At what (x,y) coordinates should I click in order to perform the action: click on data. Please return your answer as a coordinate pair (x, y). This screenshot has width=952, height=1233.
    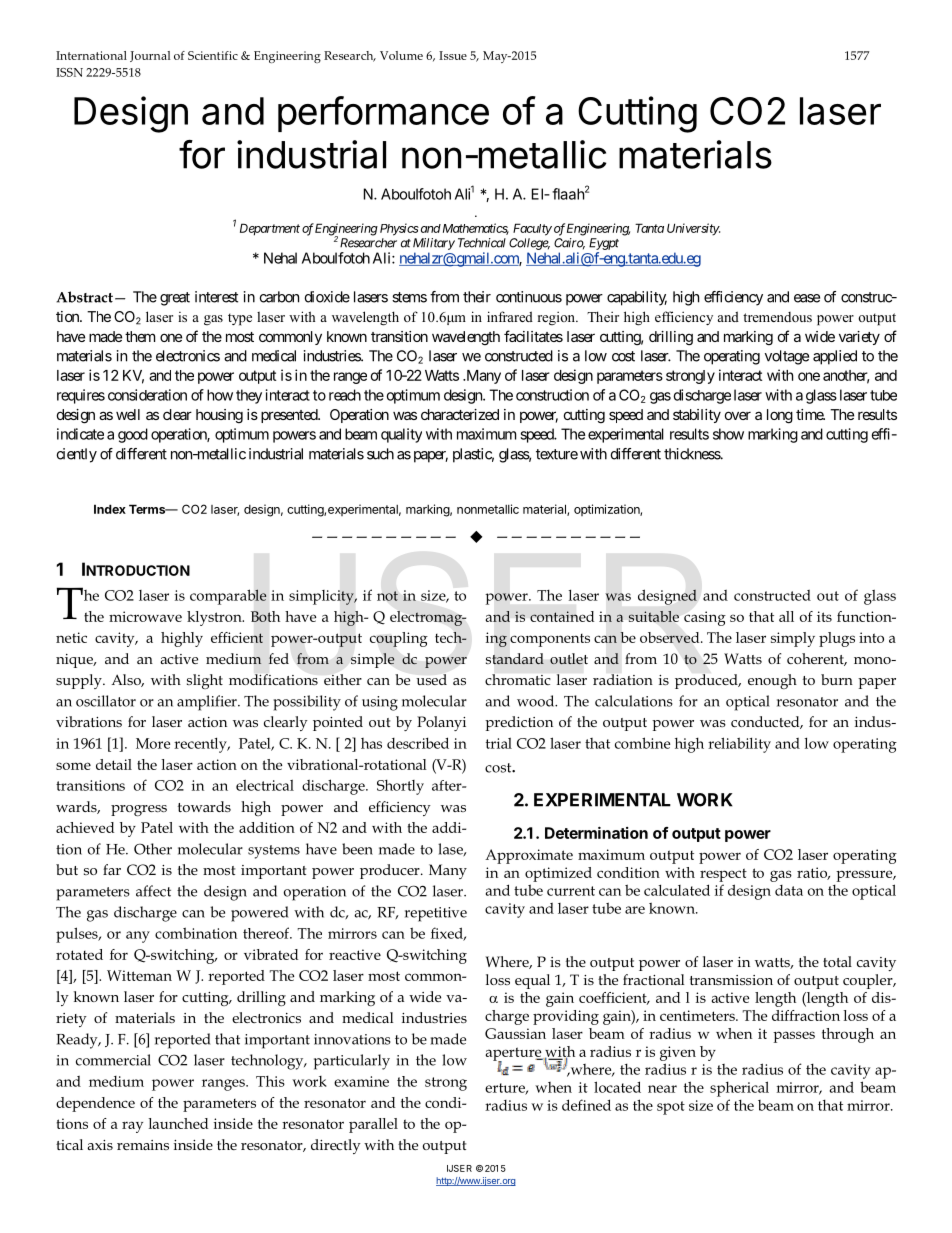
    Looking at the image, I should click on (789, 890).
